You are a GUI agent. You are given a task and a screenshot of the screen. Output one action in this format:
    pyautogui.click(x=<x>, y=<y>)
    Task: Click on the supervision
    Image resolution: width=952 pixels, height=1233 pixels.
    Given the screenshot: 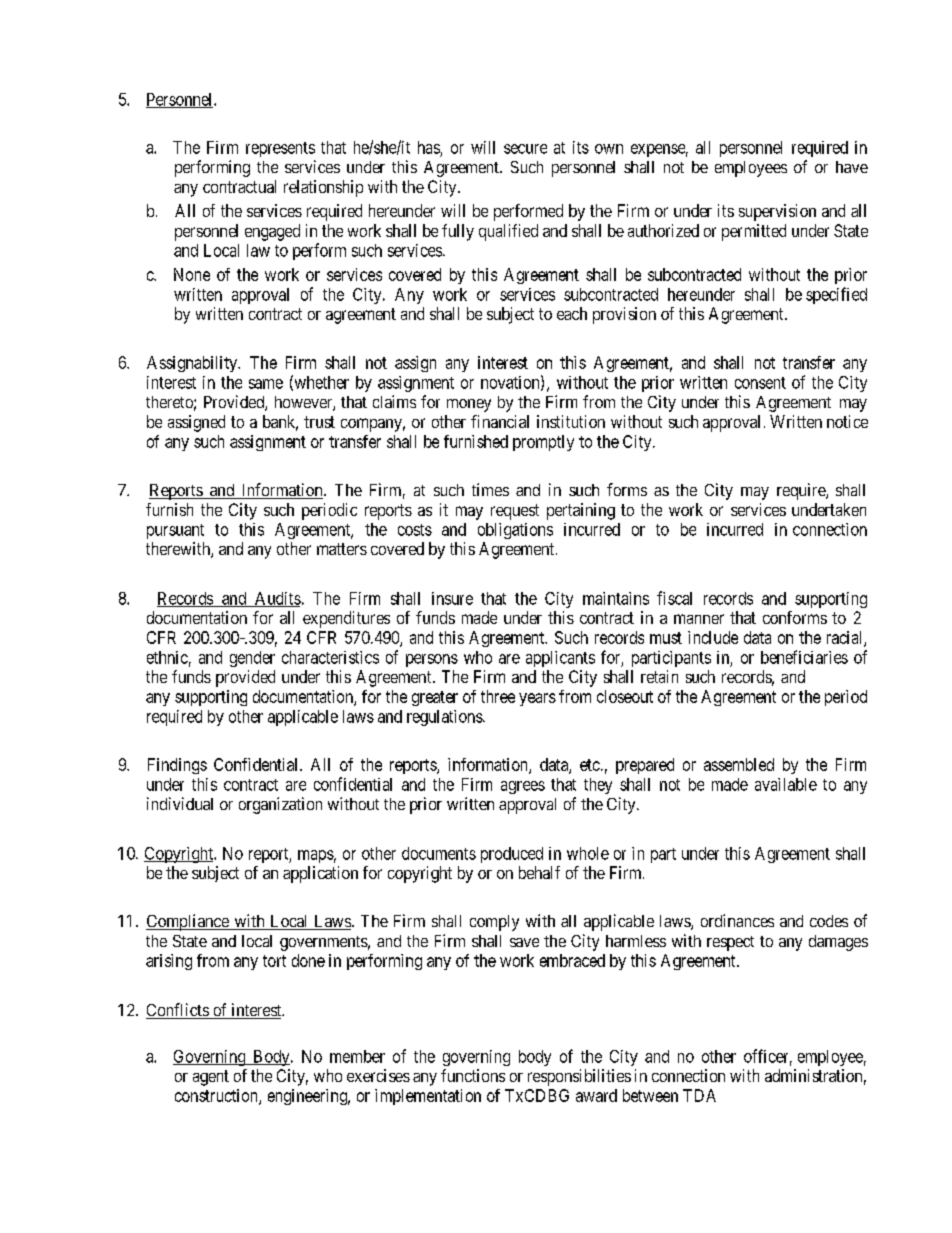 What is the action you would take?
    pyautogui.click(x=777, y=212)
